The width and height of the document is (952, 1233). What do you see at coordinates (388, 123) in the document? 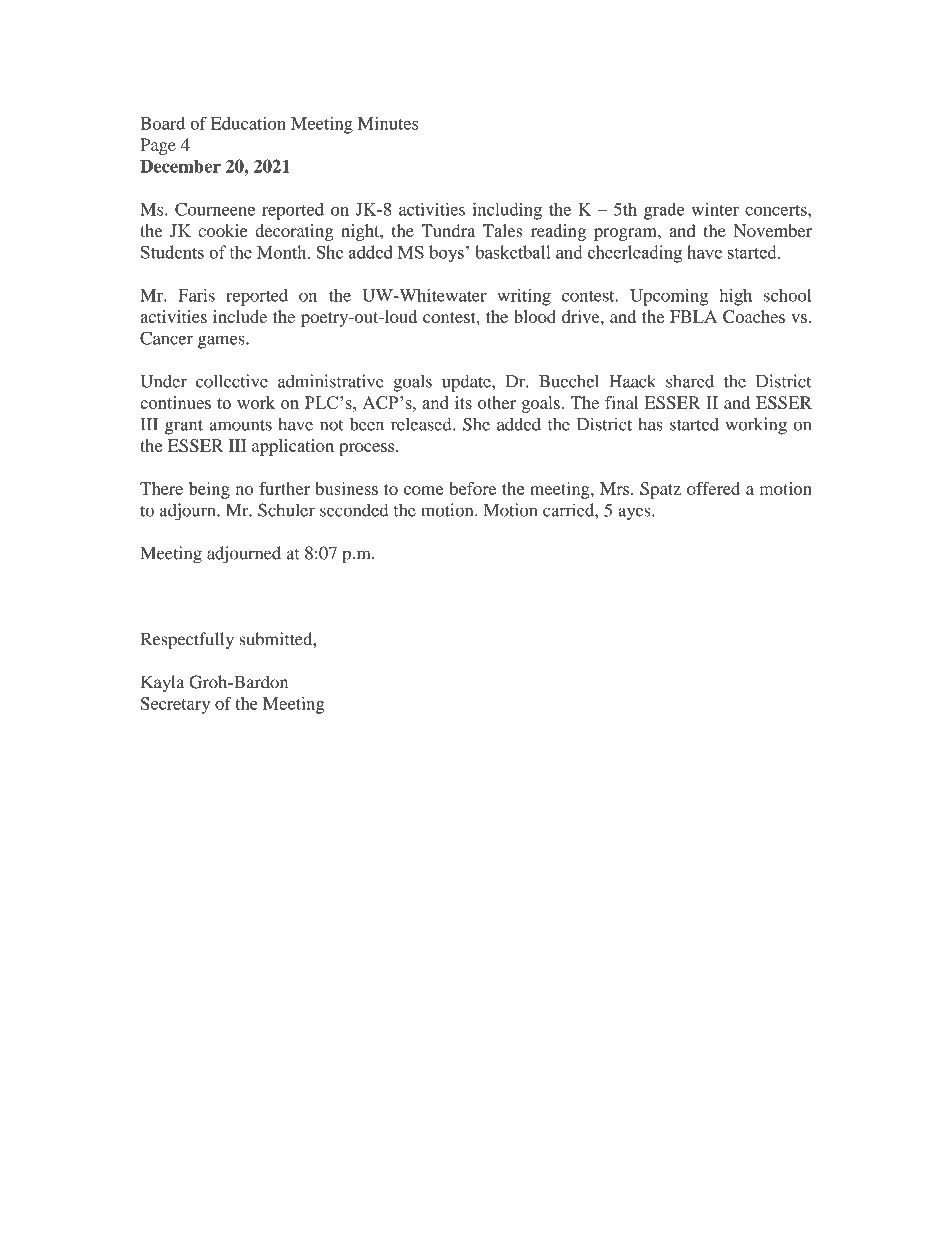
I see `Minutes` at bounding box center [388, 123].
